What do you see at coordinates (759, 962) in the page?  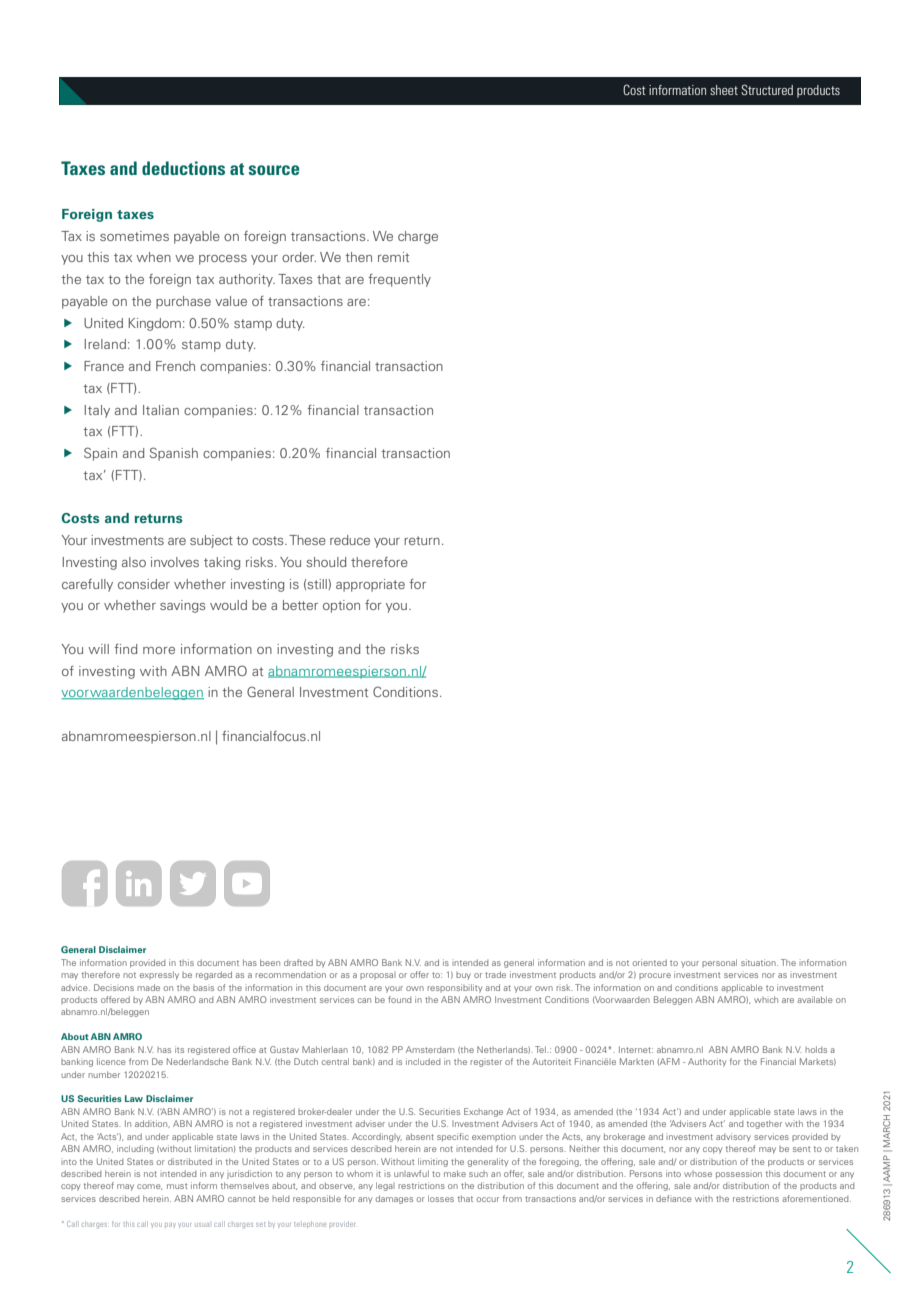 I see `situation` at bounding box center [759, 962].
